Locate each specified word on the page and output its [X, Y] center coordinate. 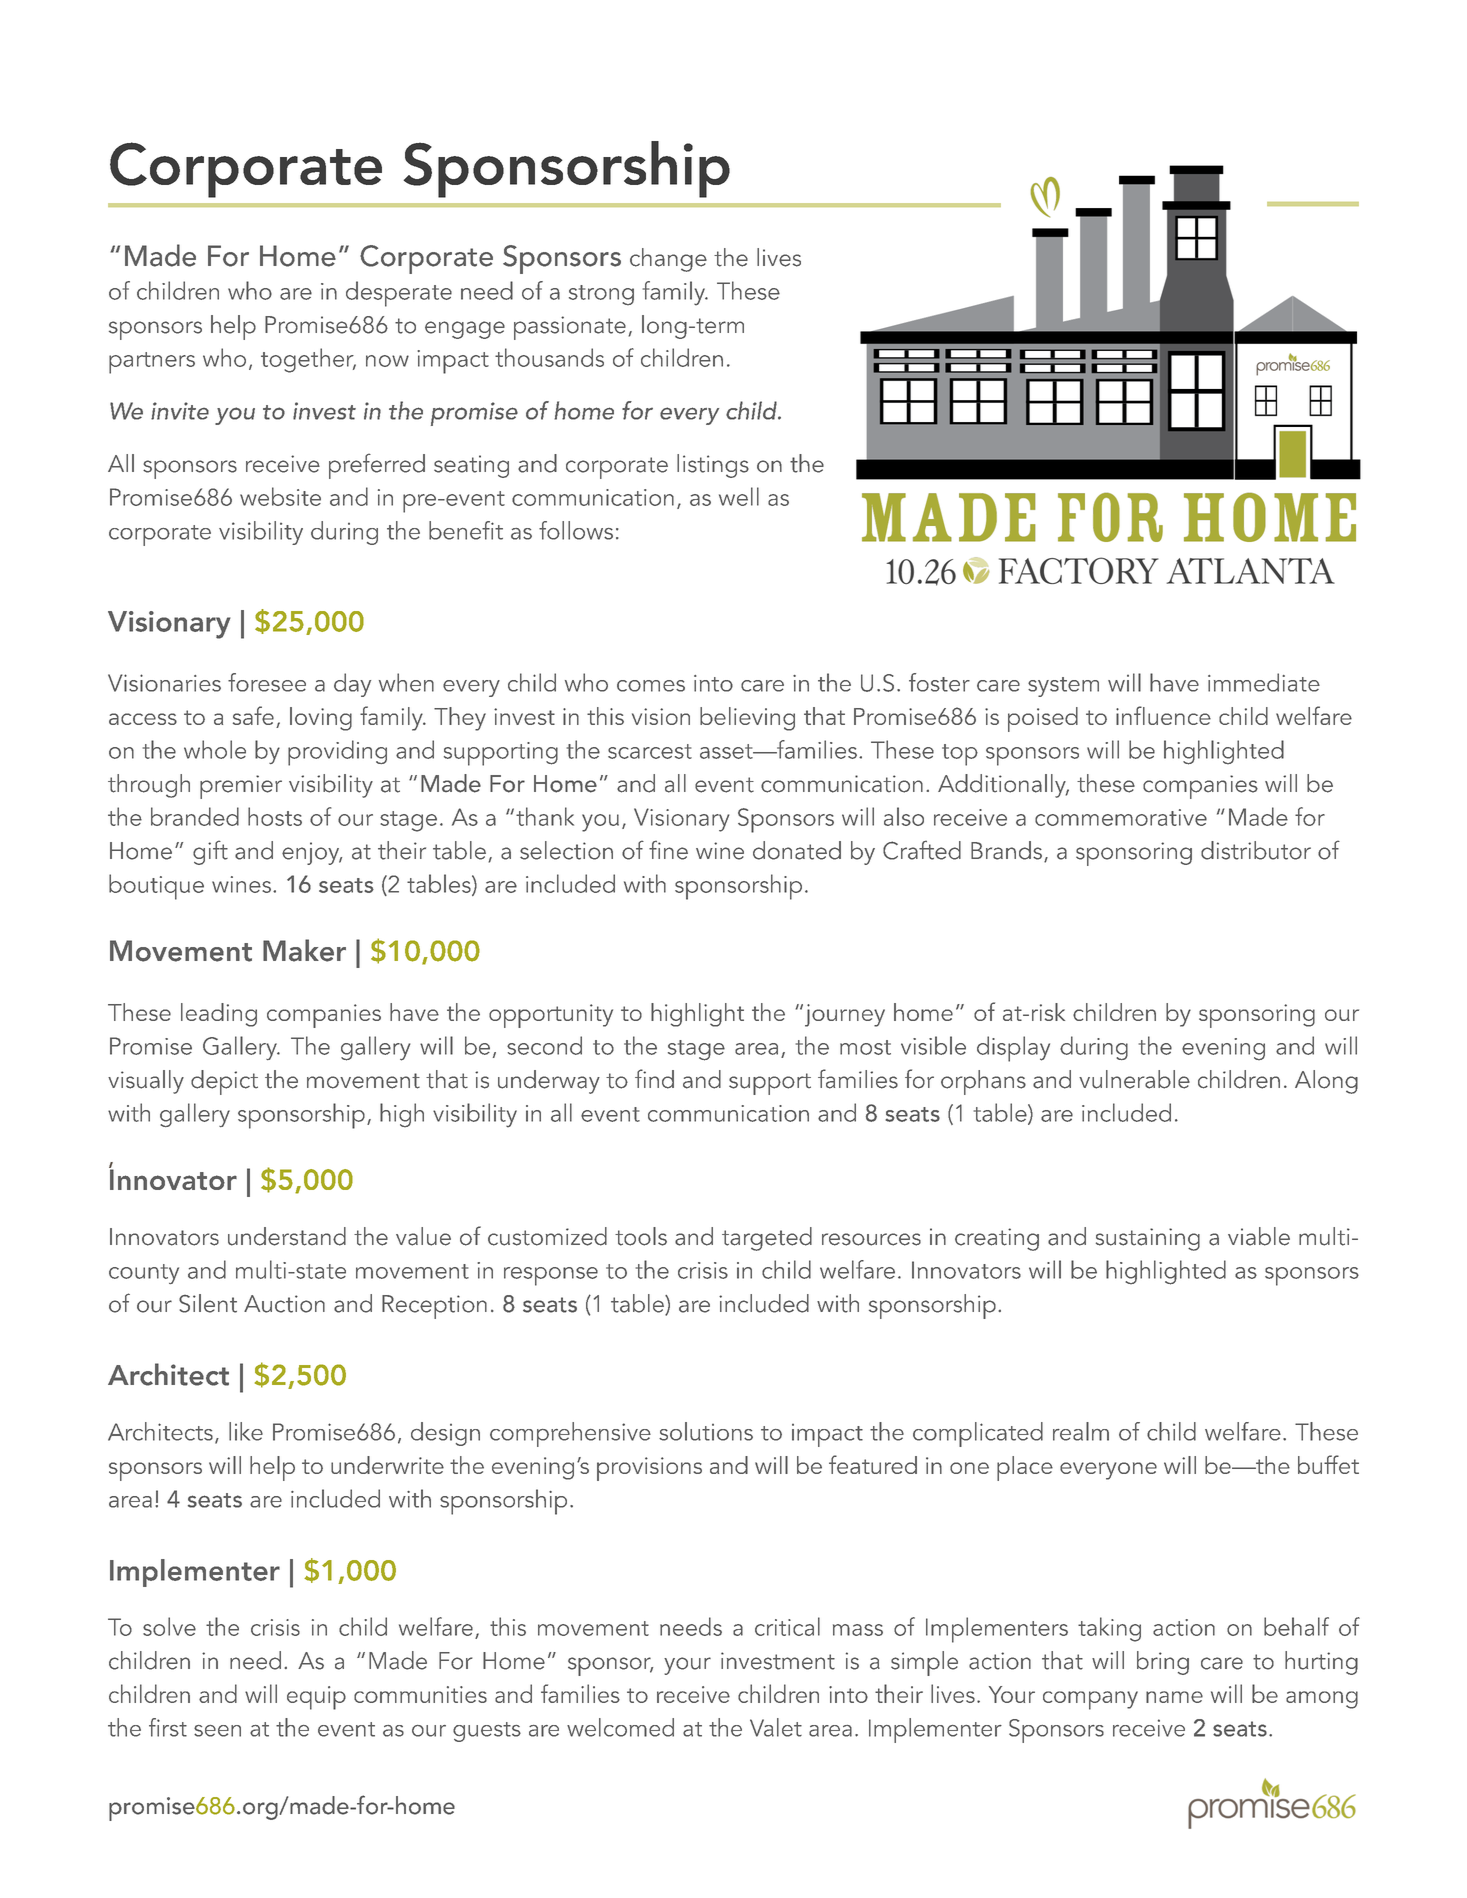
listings [713, 466]
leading [219, 1015]
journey [843, 1015]
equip [316, 1698]
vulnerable [1134, 1079]
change [668, 260]
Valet [776, 1727]
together [308, 360]
